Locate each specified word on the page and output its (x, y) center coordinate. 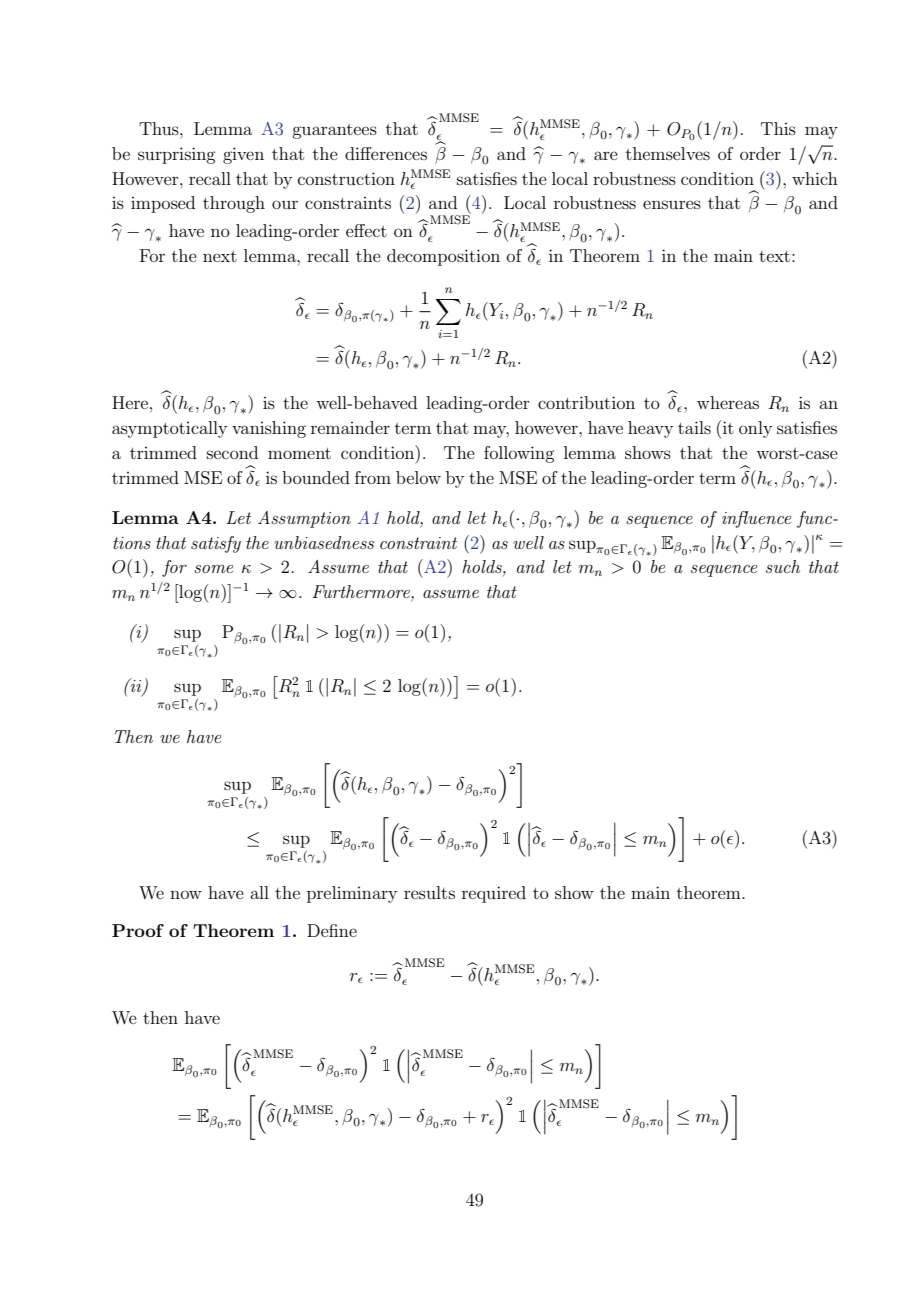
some (213, 569)
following (519, 454)
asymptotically (169, 429)
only (755, 429)
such (783, 566)
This (778, 128)
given (243, 155)
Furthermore (362, 593)
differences (386, 153)
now (186, 894)
